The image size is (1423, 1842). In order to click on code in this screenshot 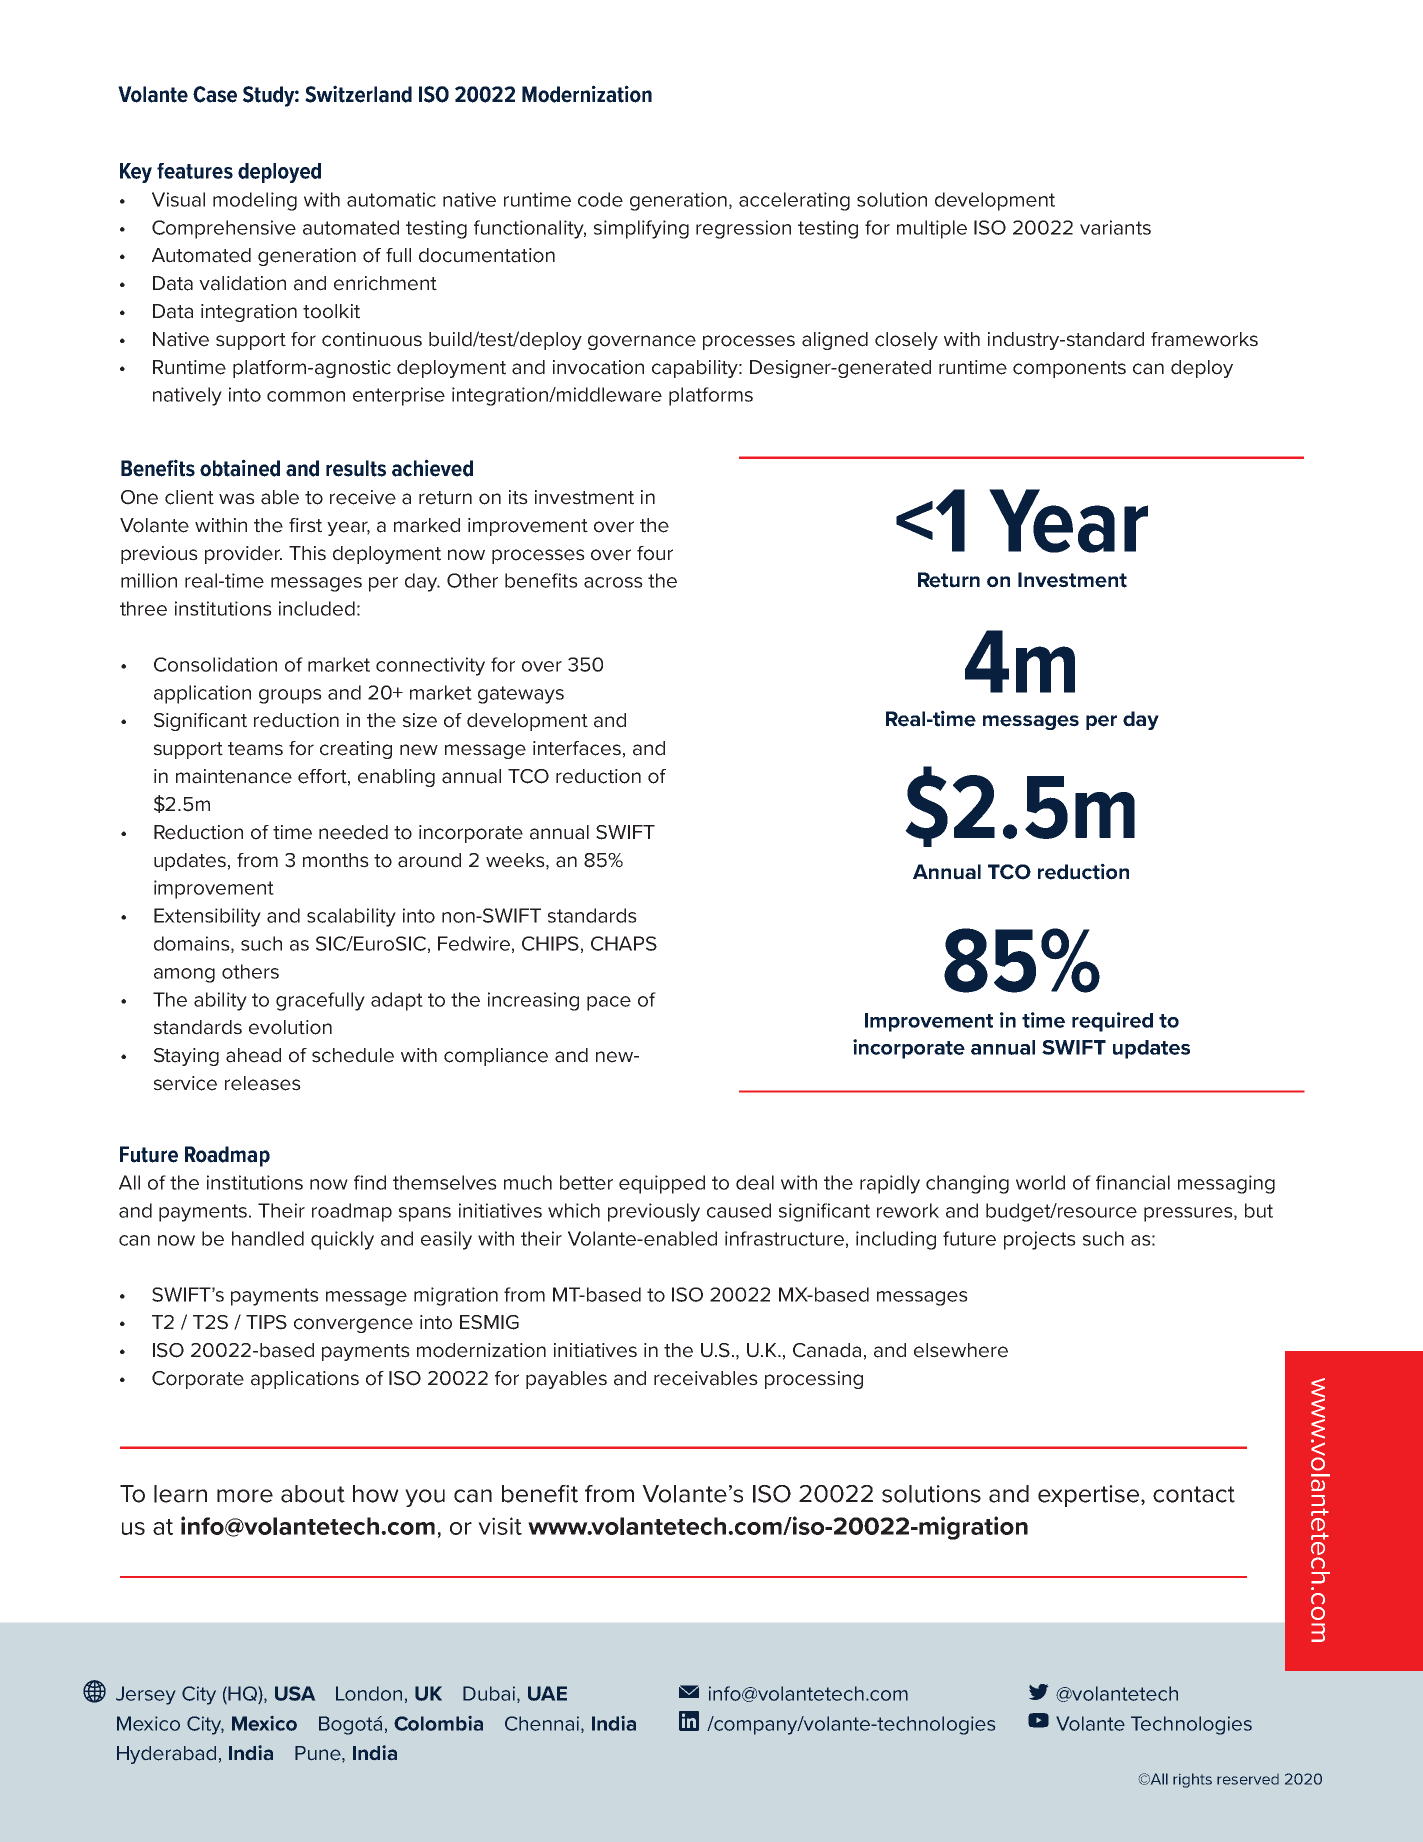, I will do `click(600, 199)`.
